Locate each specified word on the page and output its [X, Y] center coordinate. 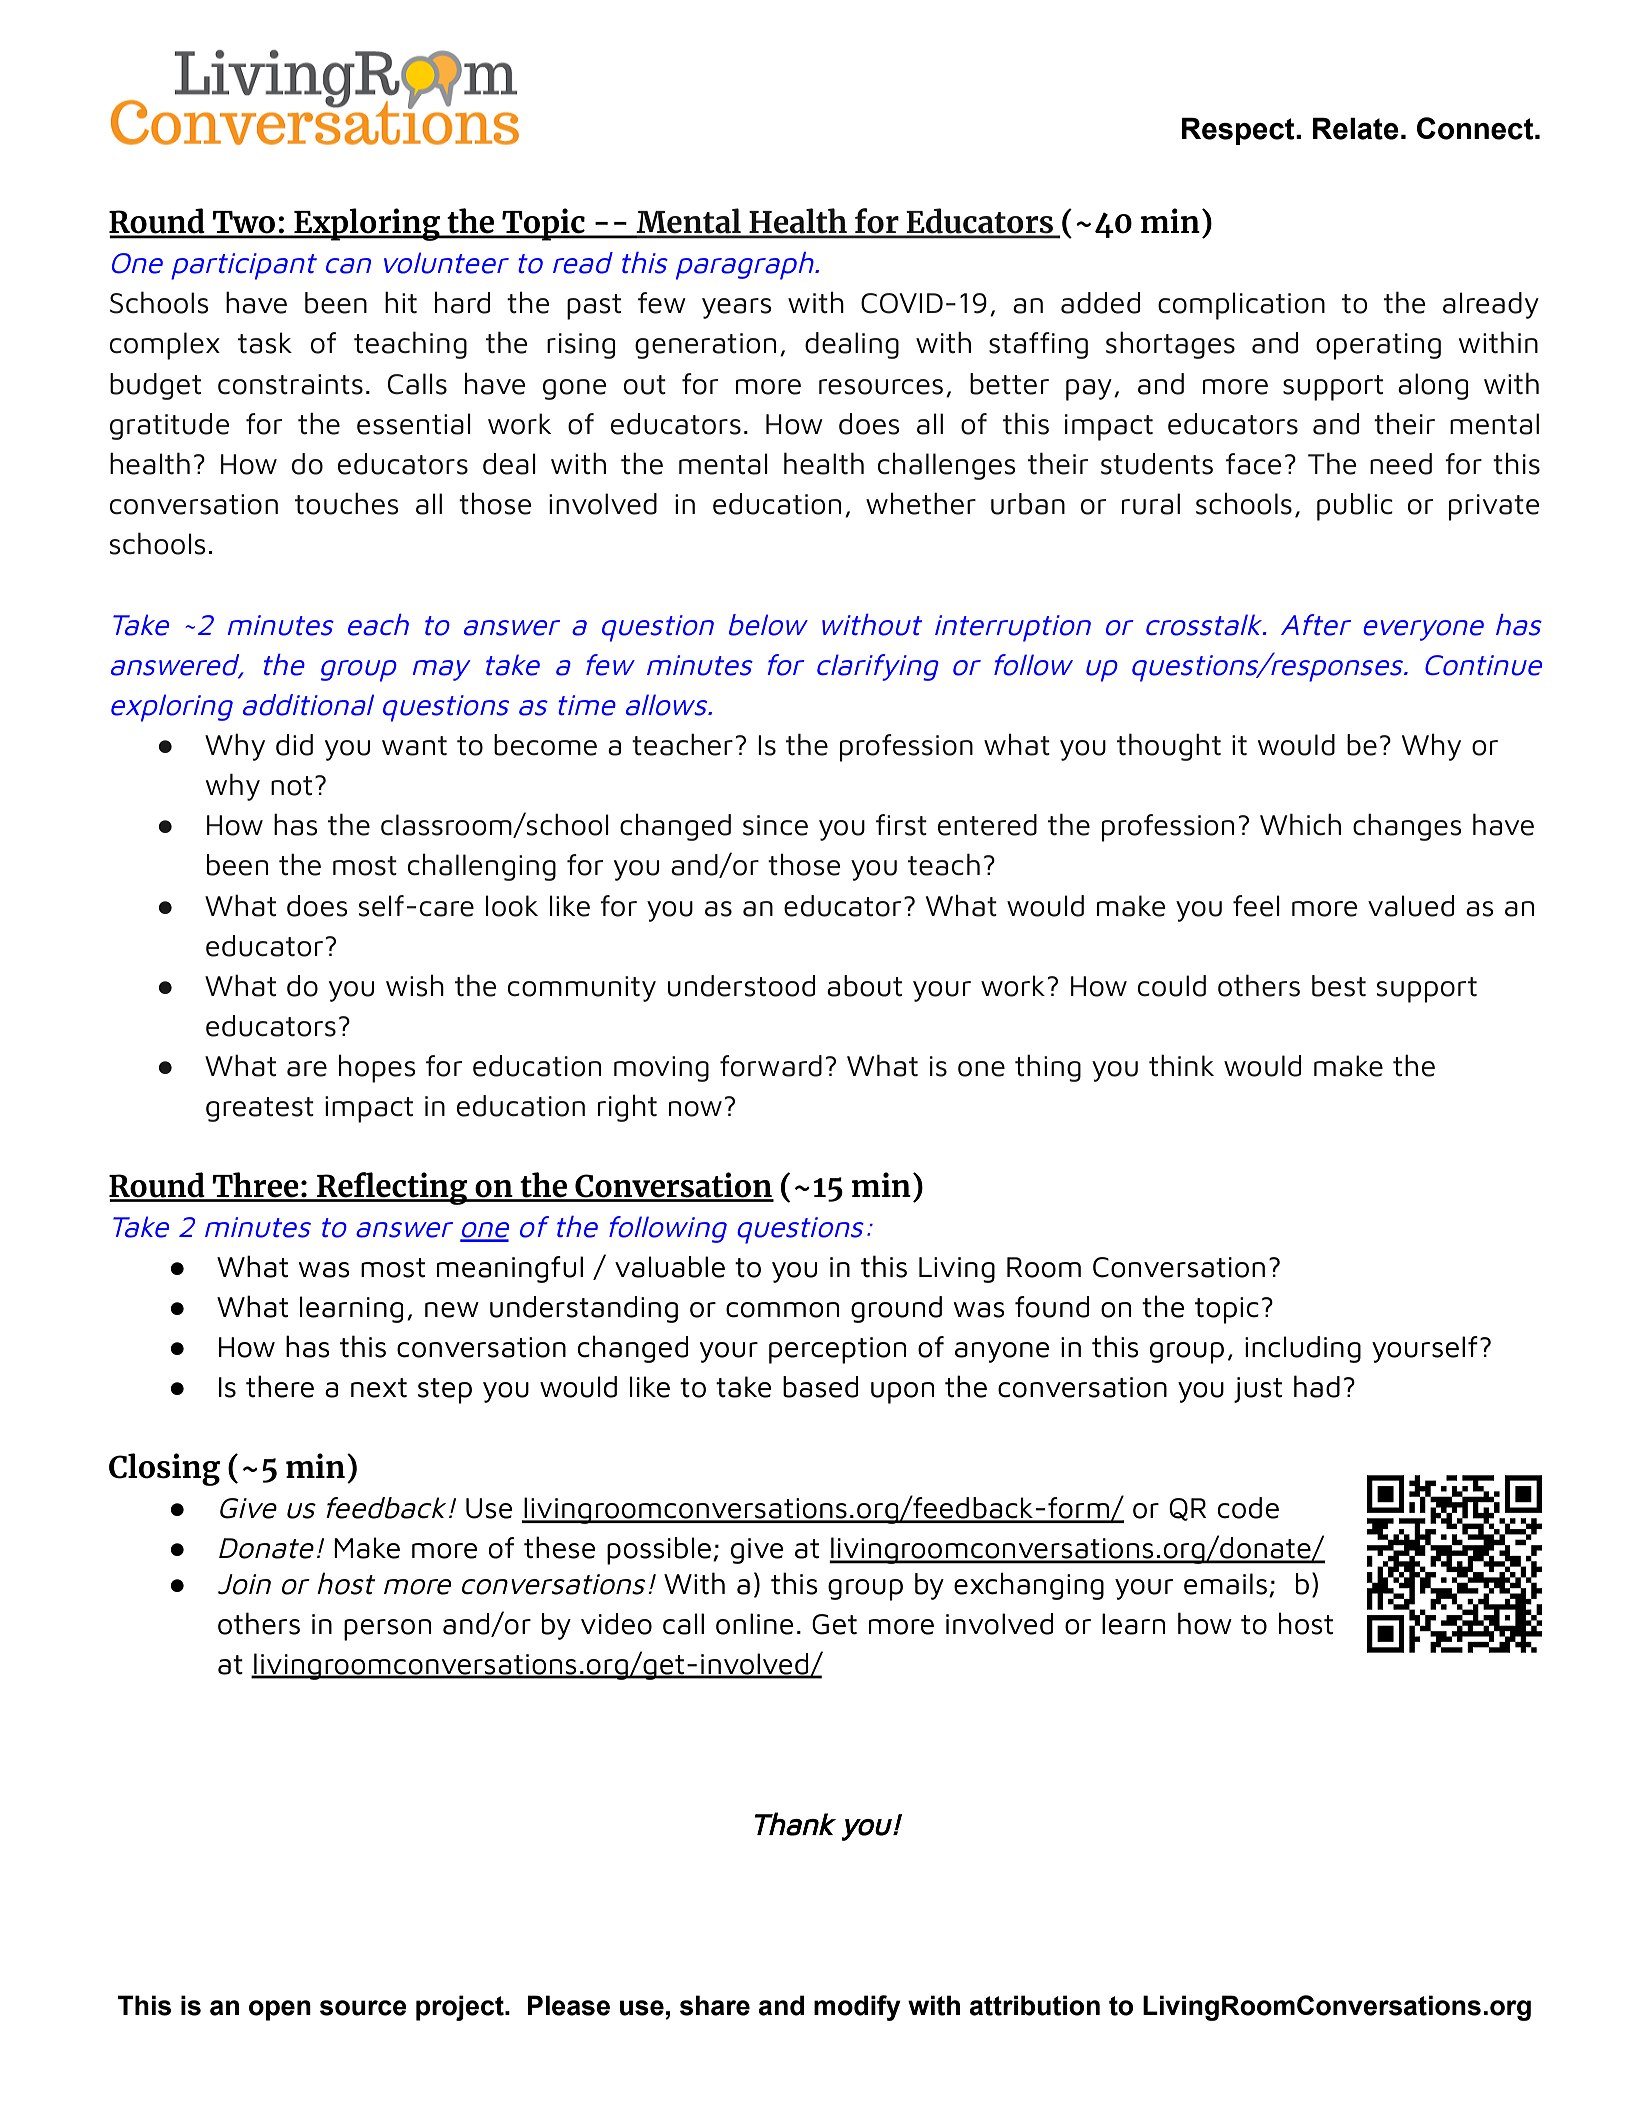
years [737, 308]
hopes [377, 1068]
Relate [1356, 129]
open [280, 2010]
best [1339, 986]
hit [401, 302]
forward [771, 1066]
